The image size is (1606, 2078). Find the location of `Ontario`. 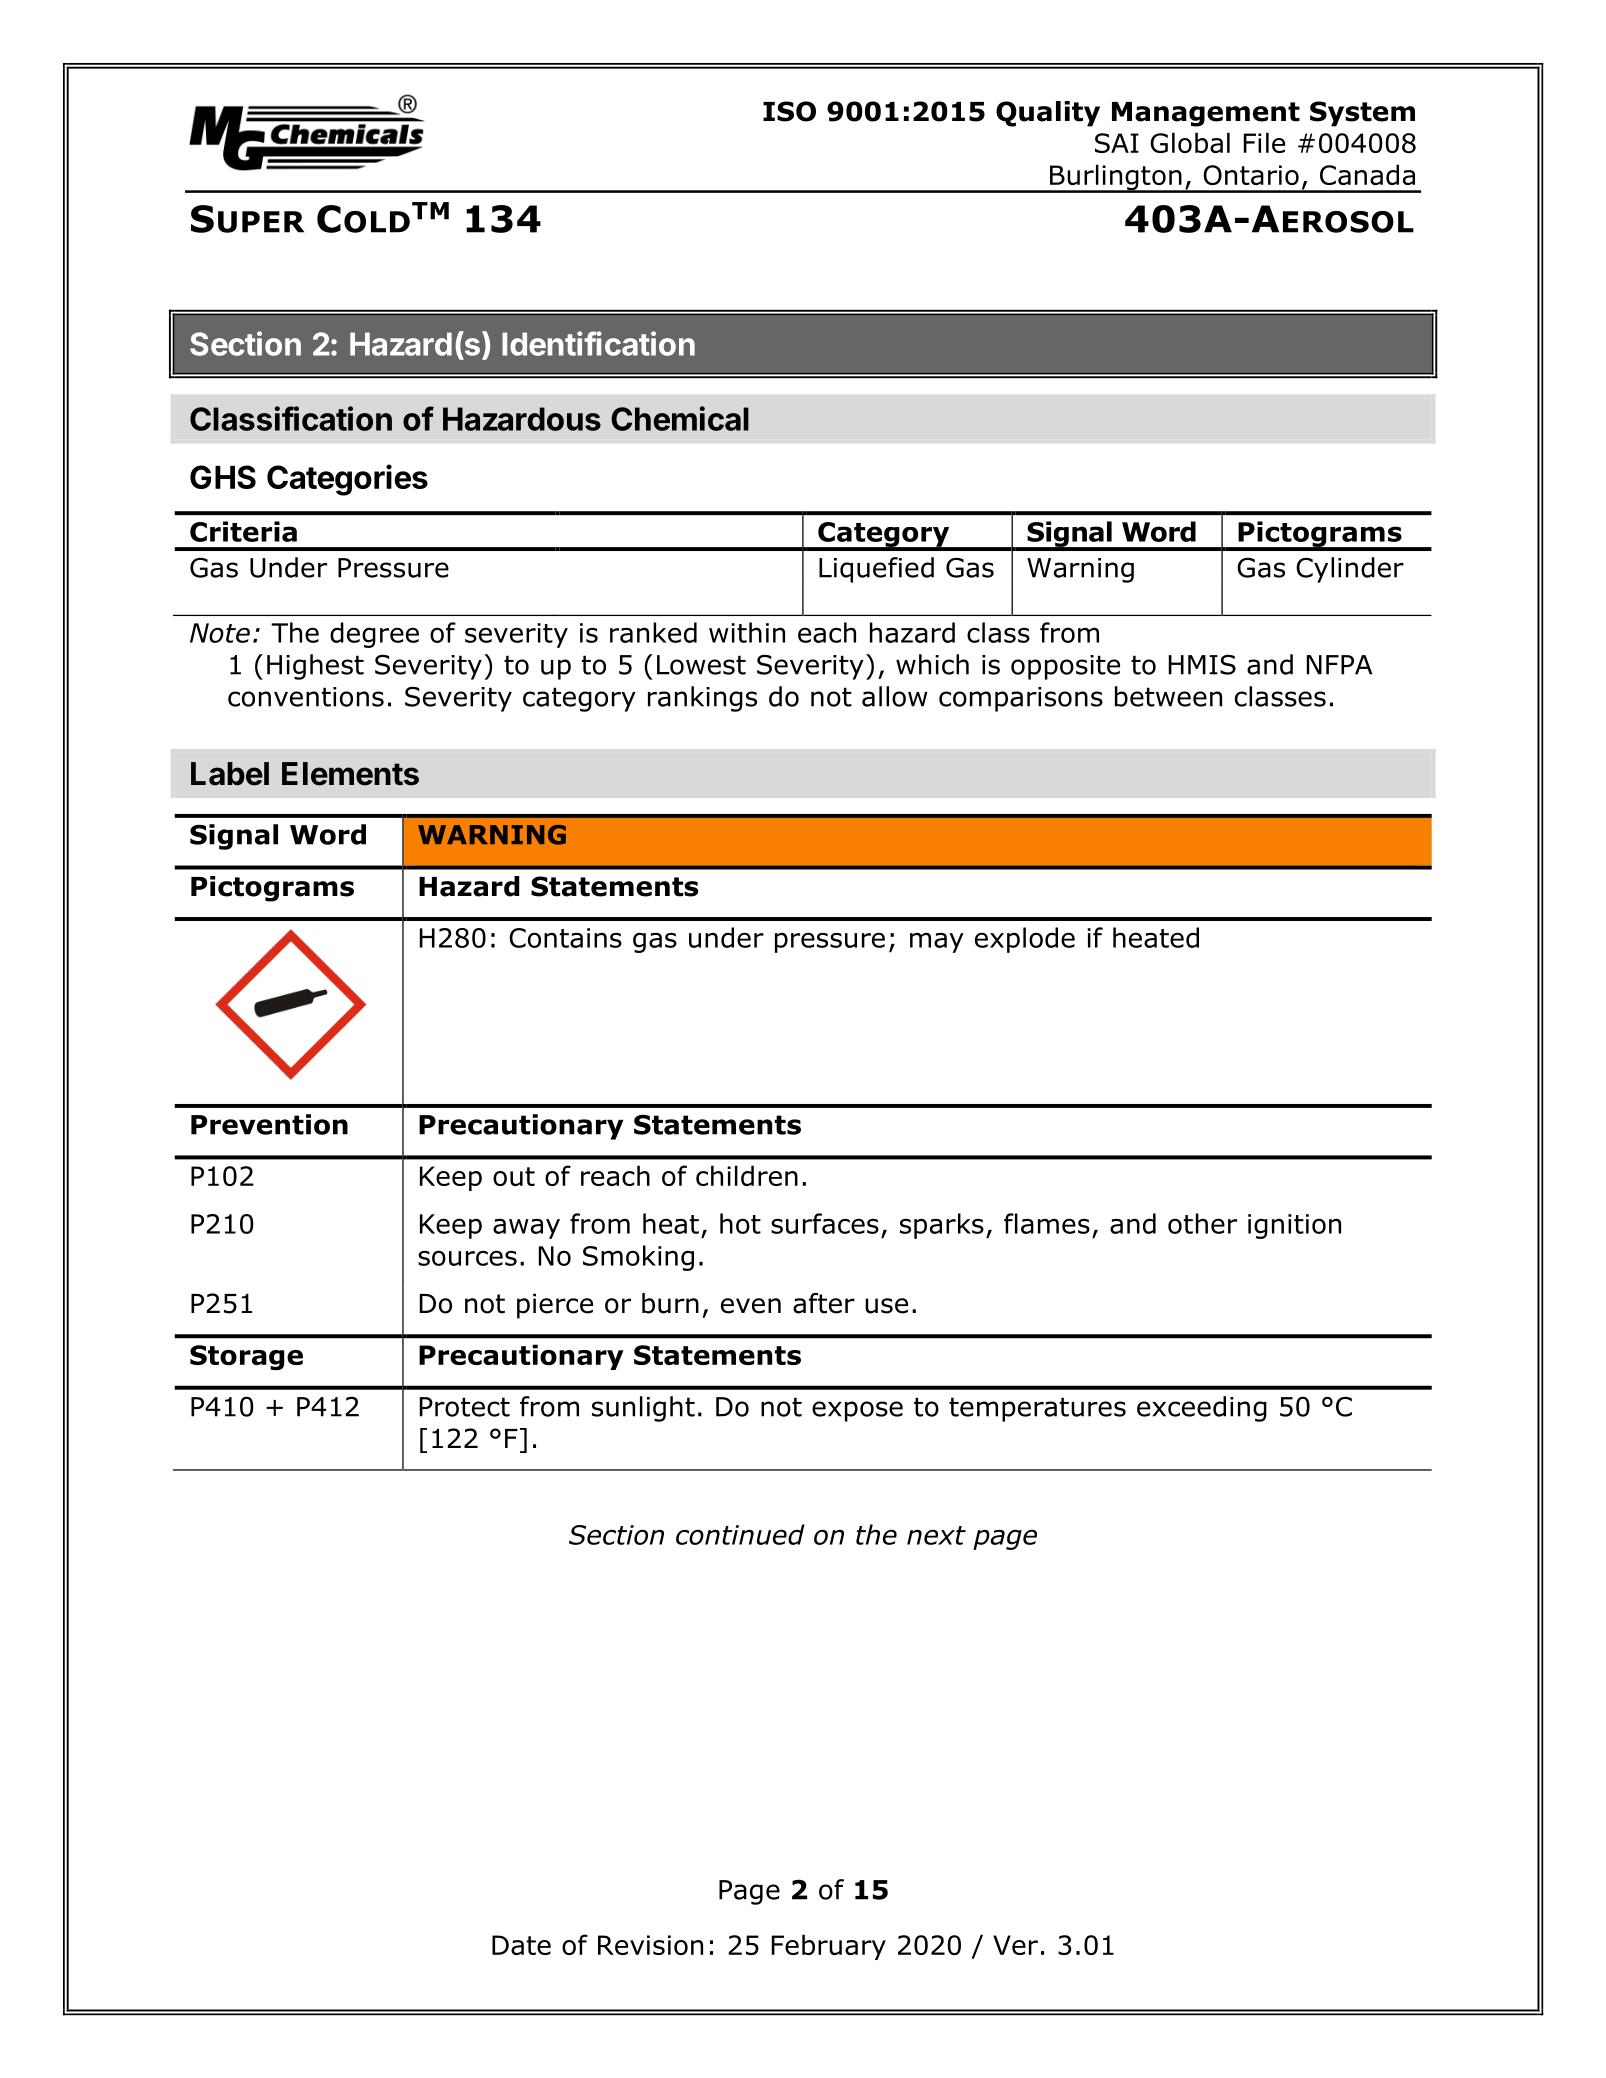

Ontario is located at coordinates (1251, 175).
